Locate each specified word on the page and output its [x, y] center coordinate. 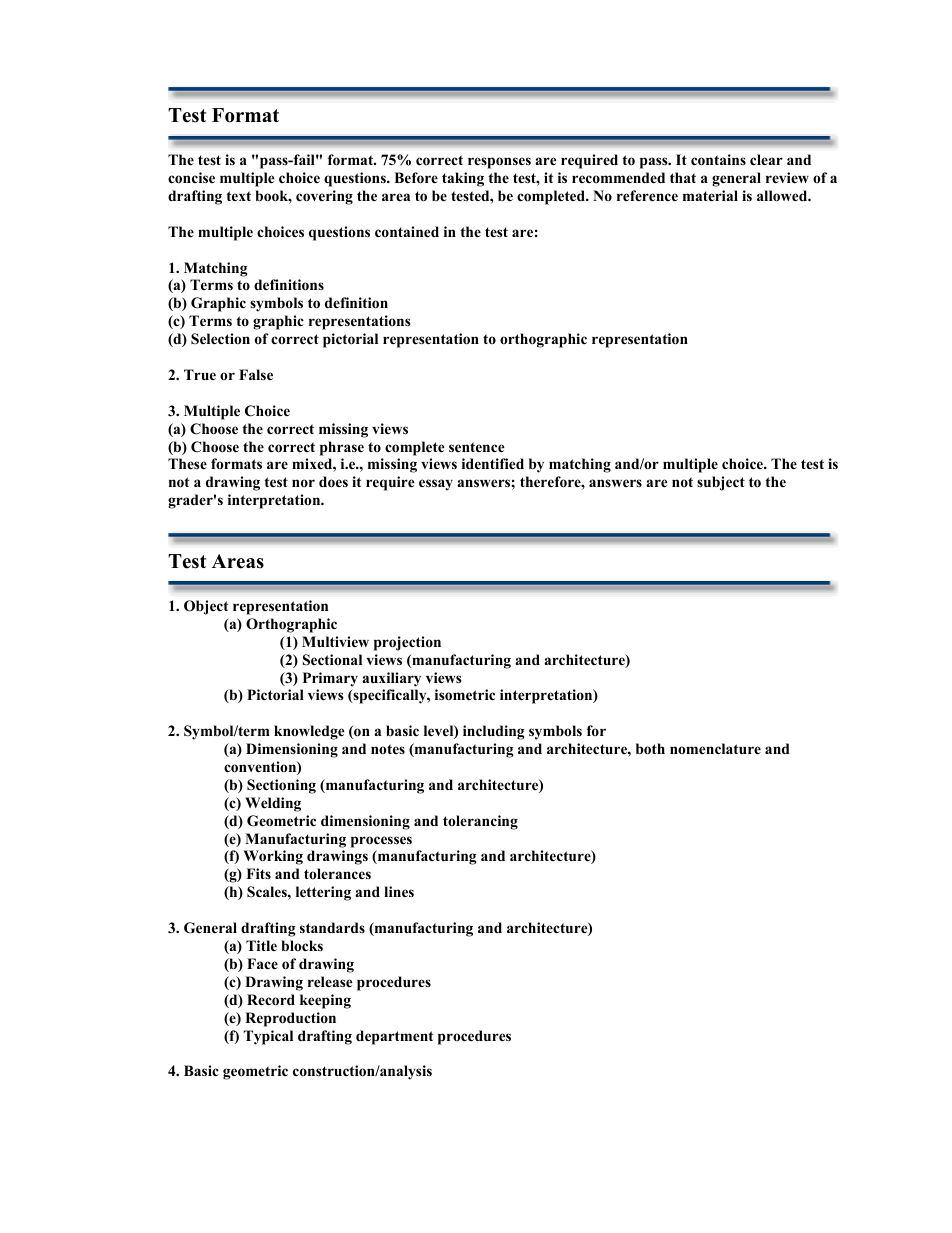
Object [206, 607]
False [256, 374]
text [238, 196]
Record [271, 1000]
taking [463, 179]
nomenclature [715, 748]
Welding [273, 804]
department [394, 1037]
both [650, 749]
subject [721, 483]
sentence [477, 447]
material [710, 195]
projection [407, 643]
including [493, 732]
